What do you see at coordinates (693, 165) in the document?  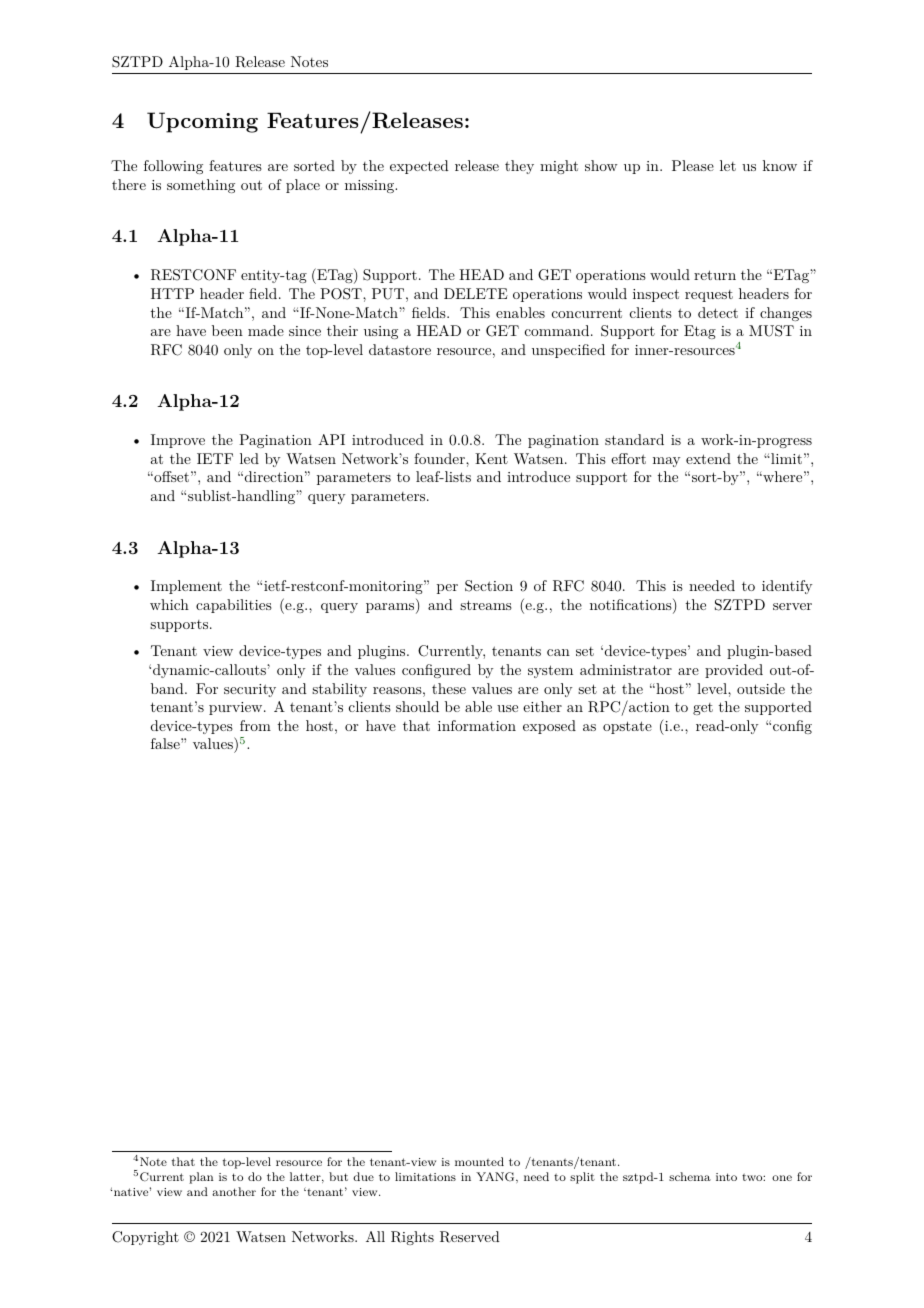 I see `Please` at bounding box center [693, 165].
